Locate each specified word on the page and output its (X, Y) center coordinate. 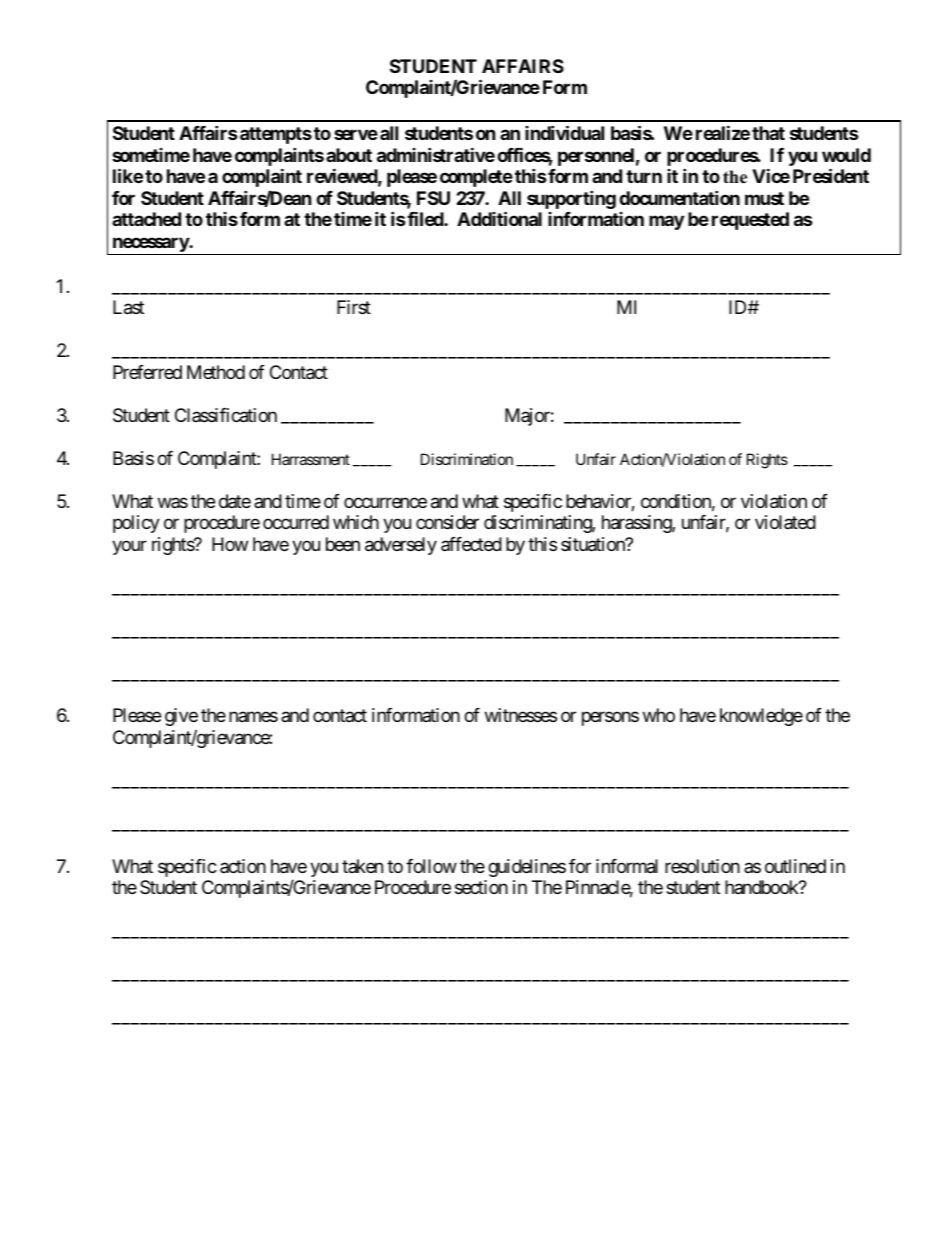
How (230, 544)
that (768, 133)
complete (476, 178)
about (349, 155)
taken (362, 866)
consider (447, 522)
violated (785, 522)
